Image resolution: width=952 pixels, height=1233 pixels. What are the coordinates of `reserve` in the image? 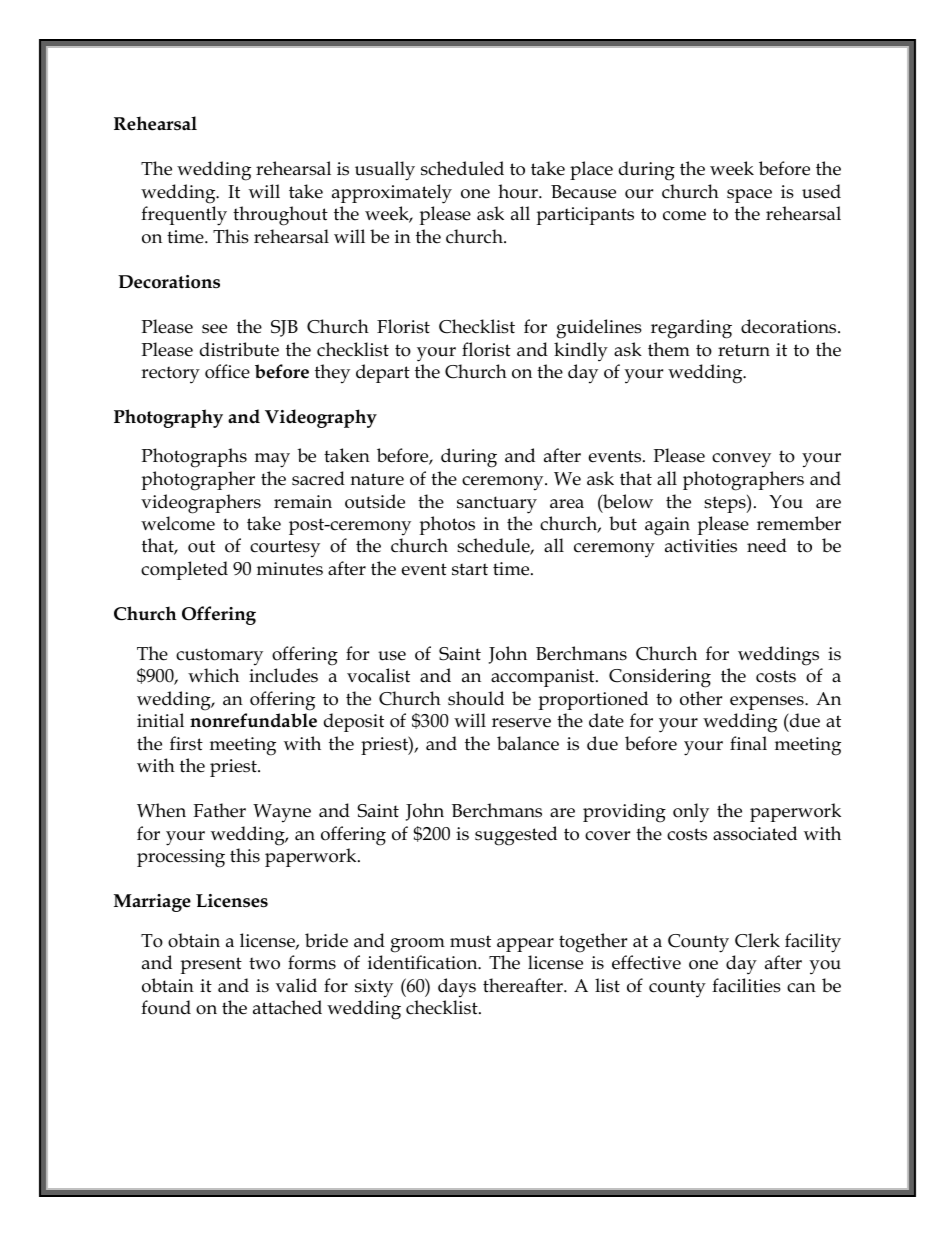 It's located at (521, 723).
